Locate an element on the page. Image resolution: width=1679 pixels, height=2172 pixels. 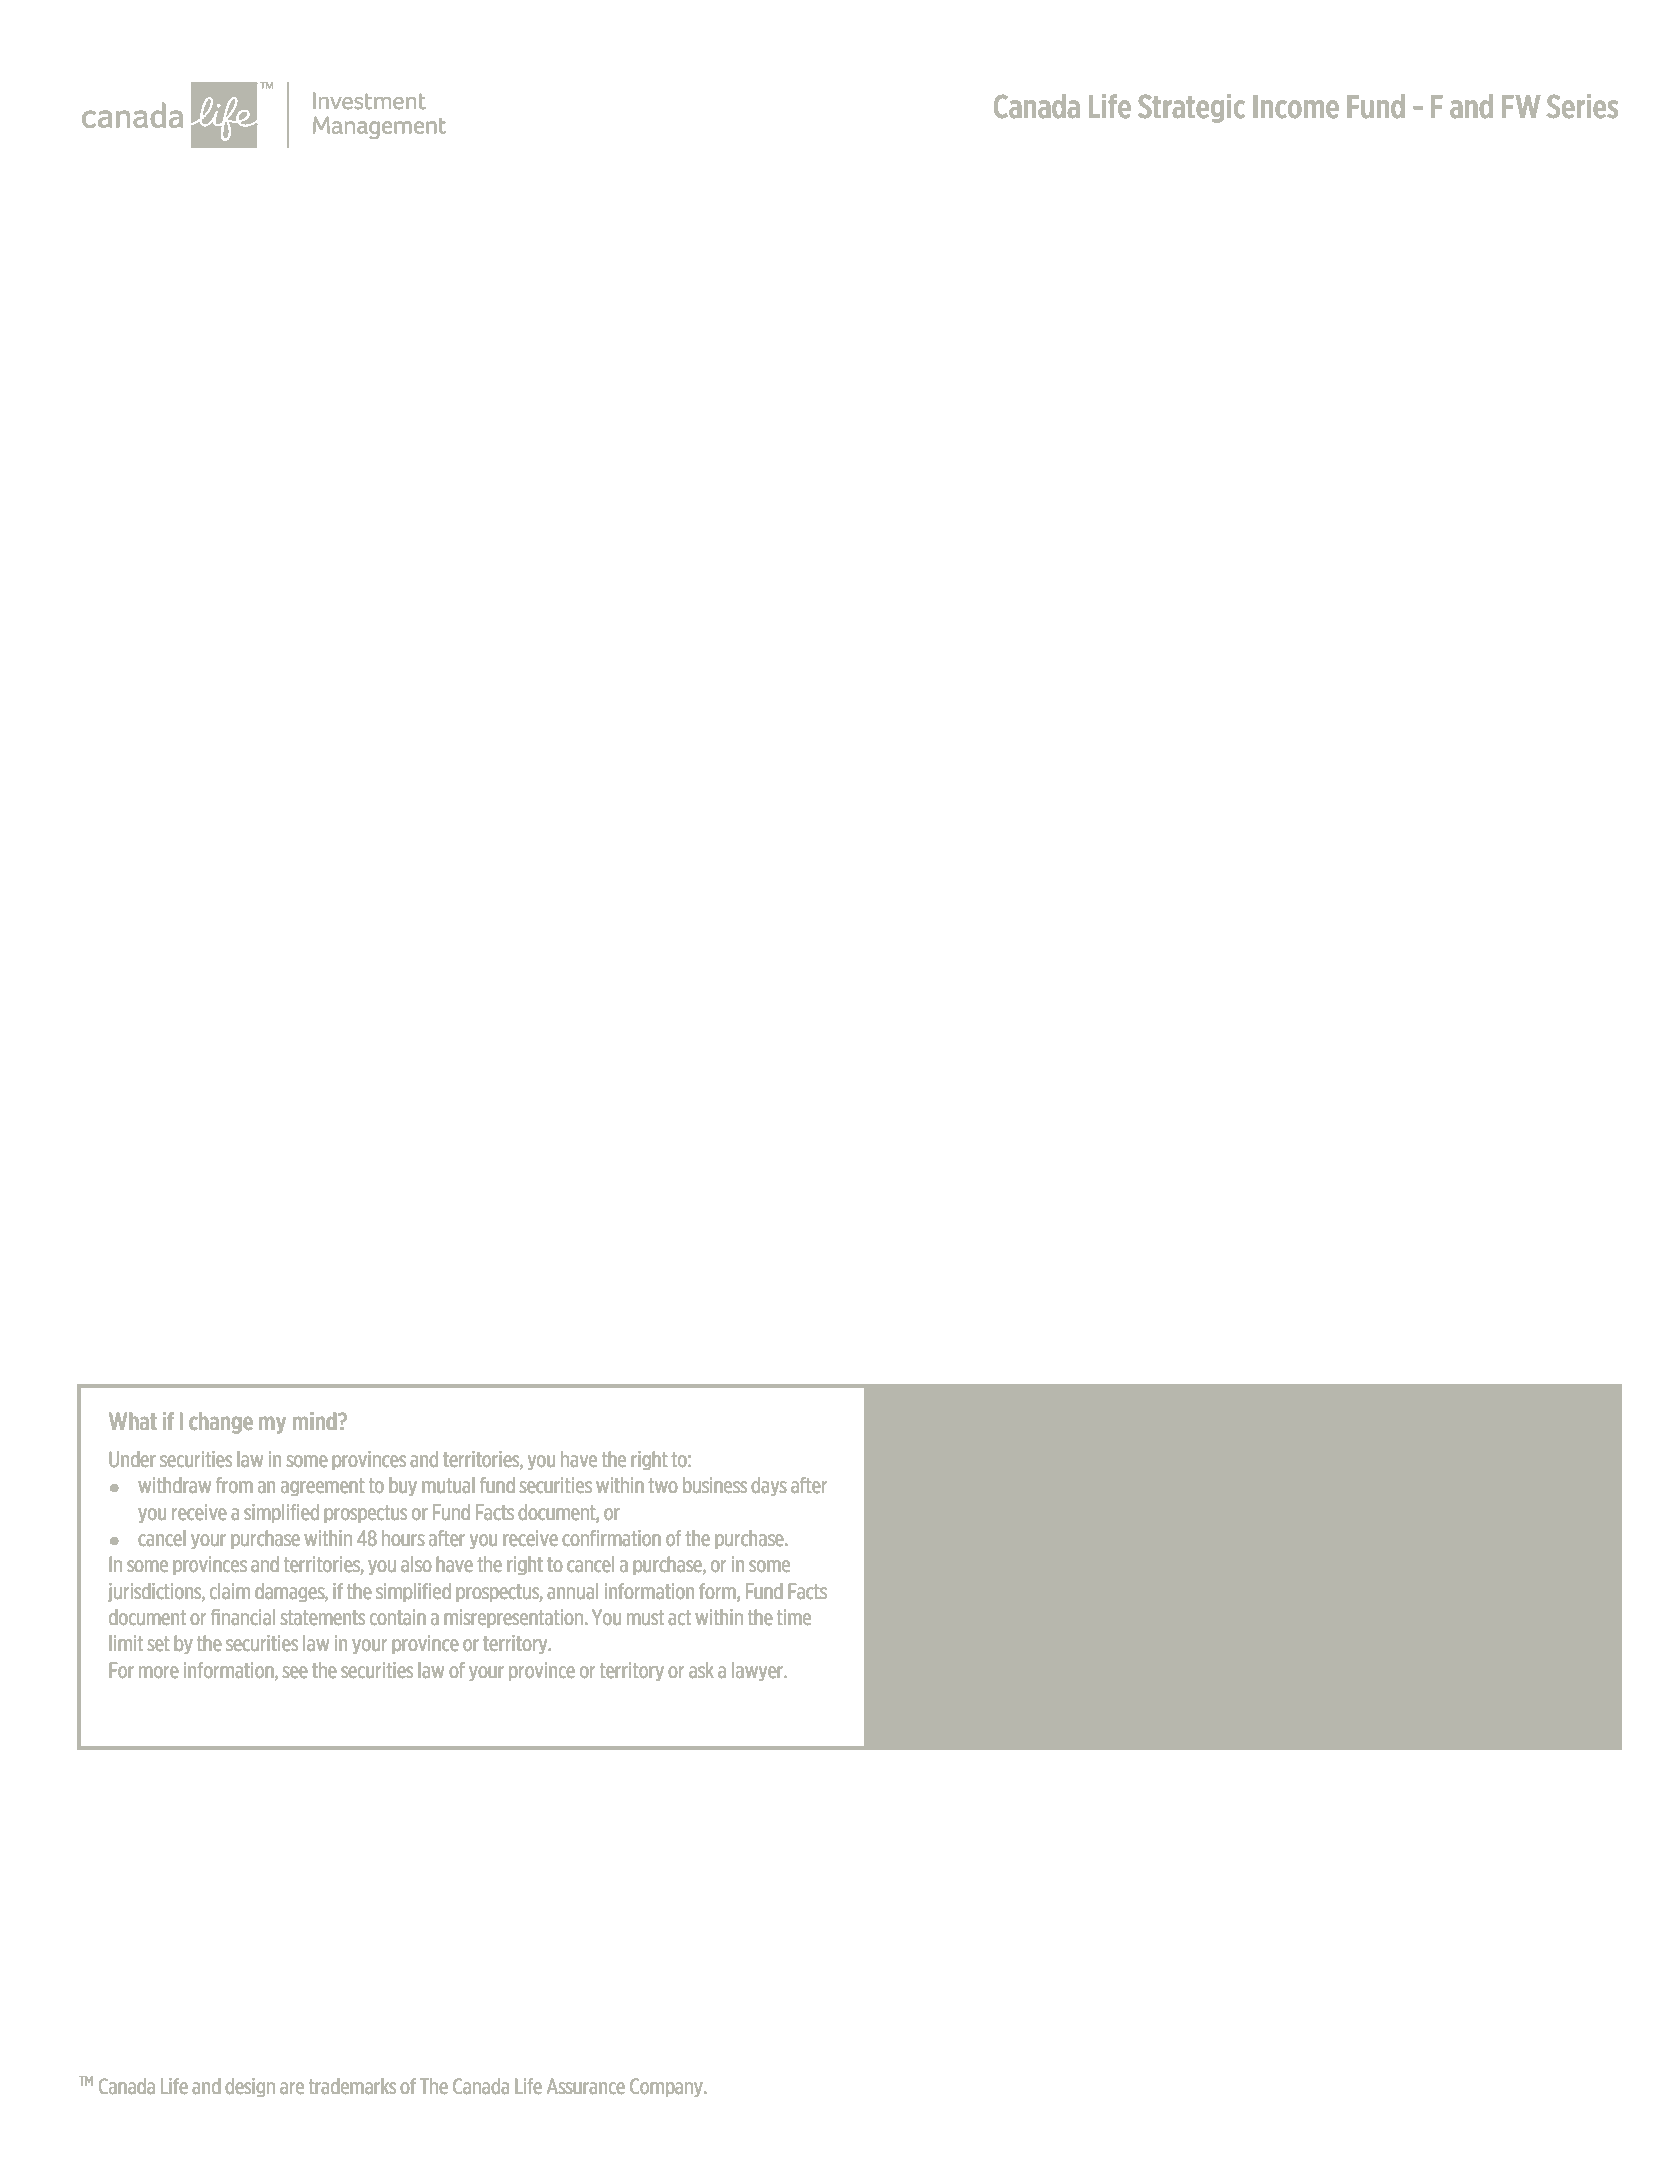
representative is located at coordinates (1257, 1460).
